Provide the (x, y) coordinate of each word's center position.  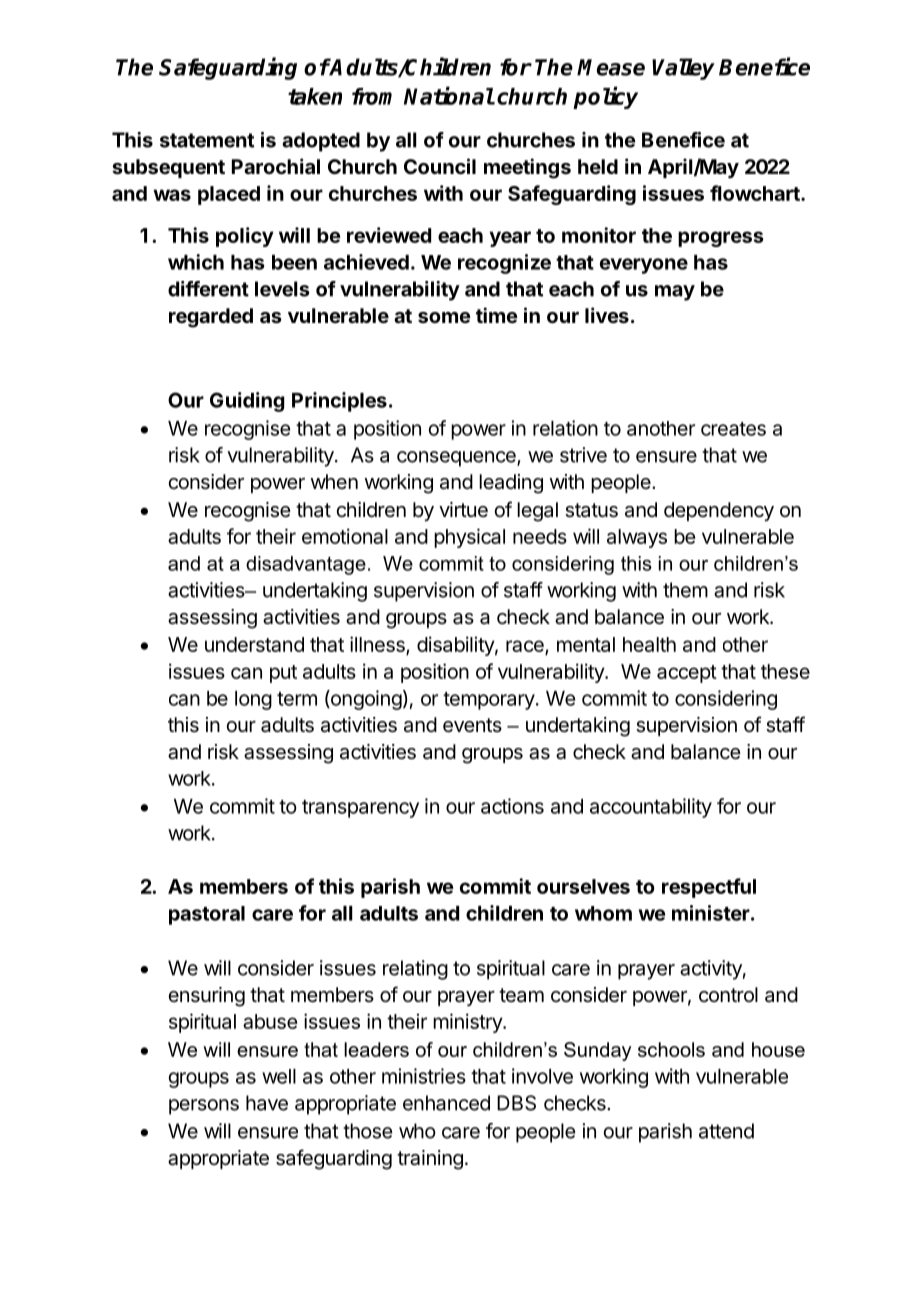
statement (207, 140)
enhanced (446, 1103)
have (267, 1103)
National (449, 95)
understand (254, 644)
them (685, 590)
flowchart (756, 193)
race (526, 647)
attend (726, 1131)
